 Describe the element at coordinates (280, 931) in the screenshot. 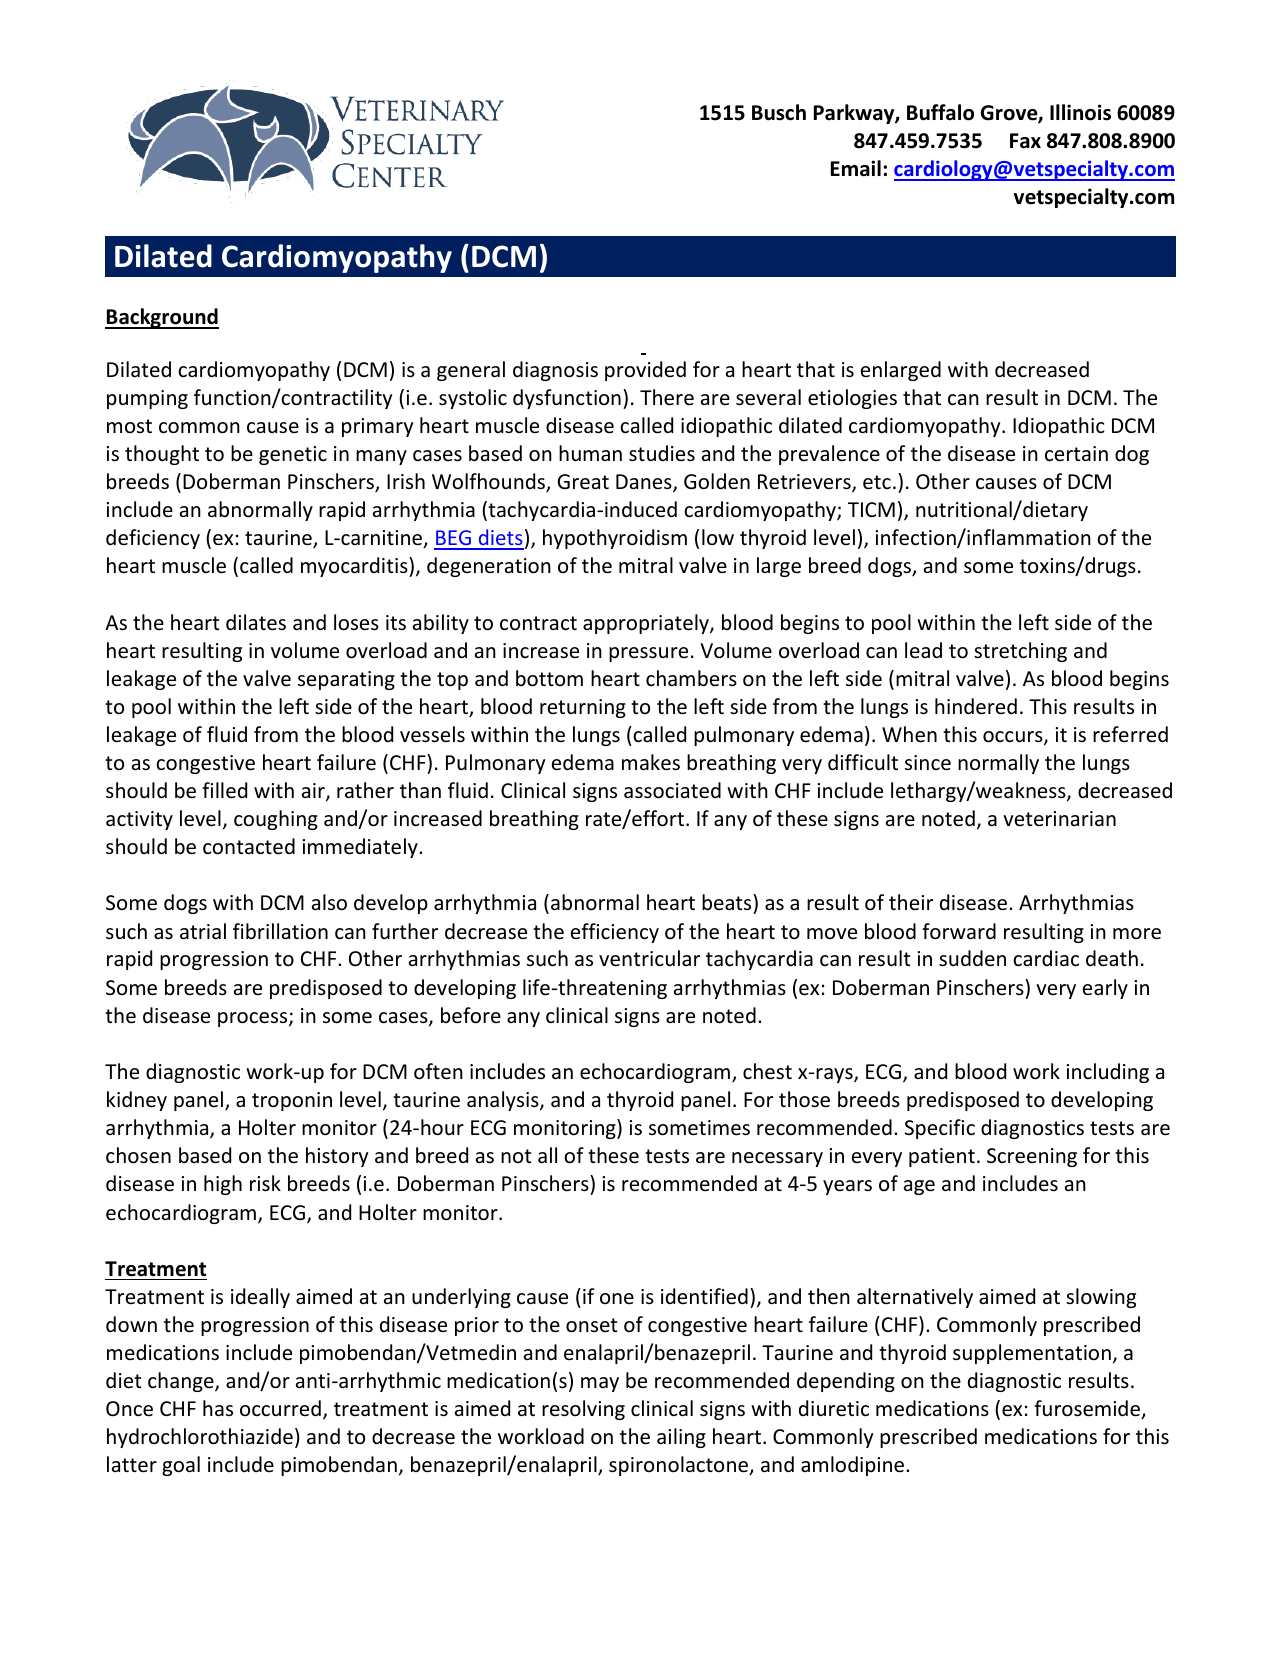

I see `fibrillation` at that location.
